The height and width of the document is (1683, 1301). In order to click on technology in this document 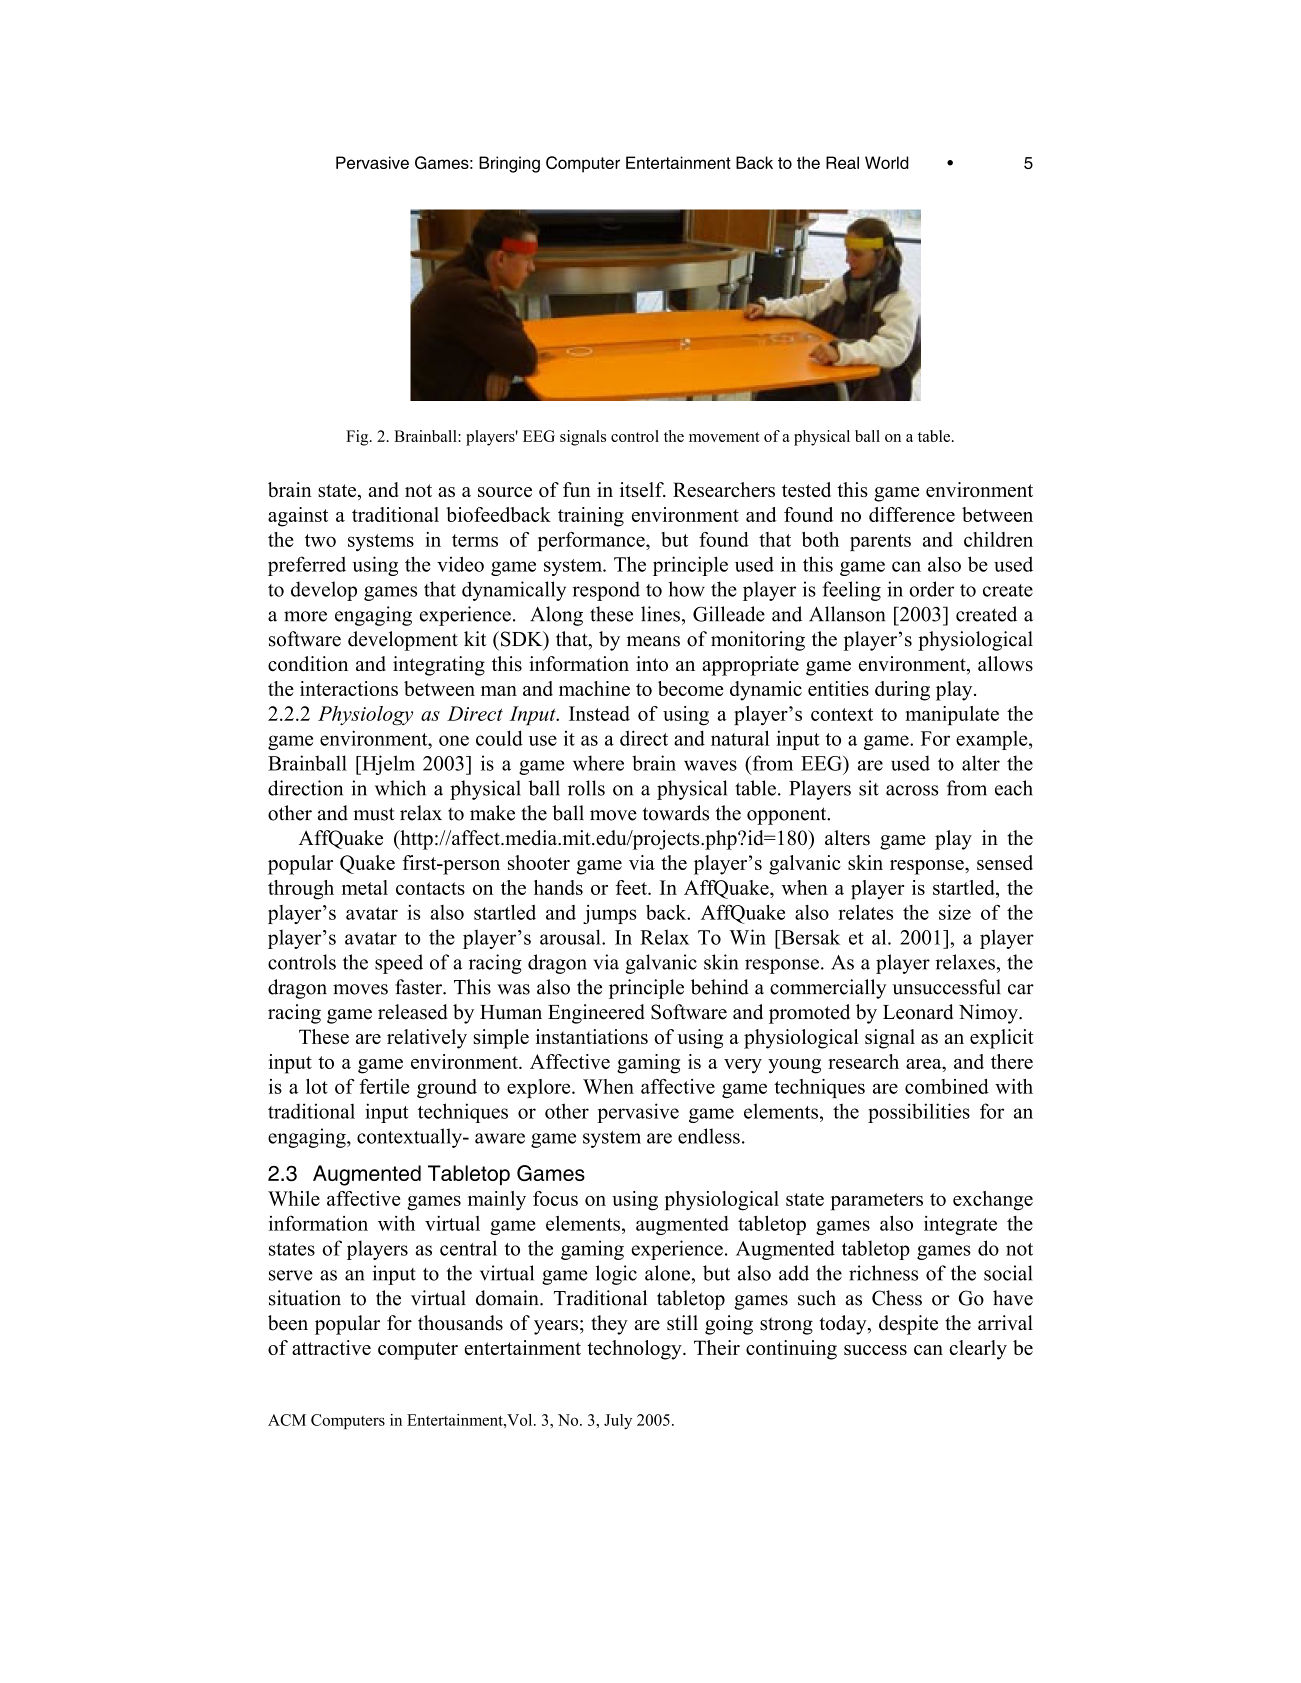, I will do `click(635, 1350)`.
